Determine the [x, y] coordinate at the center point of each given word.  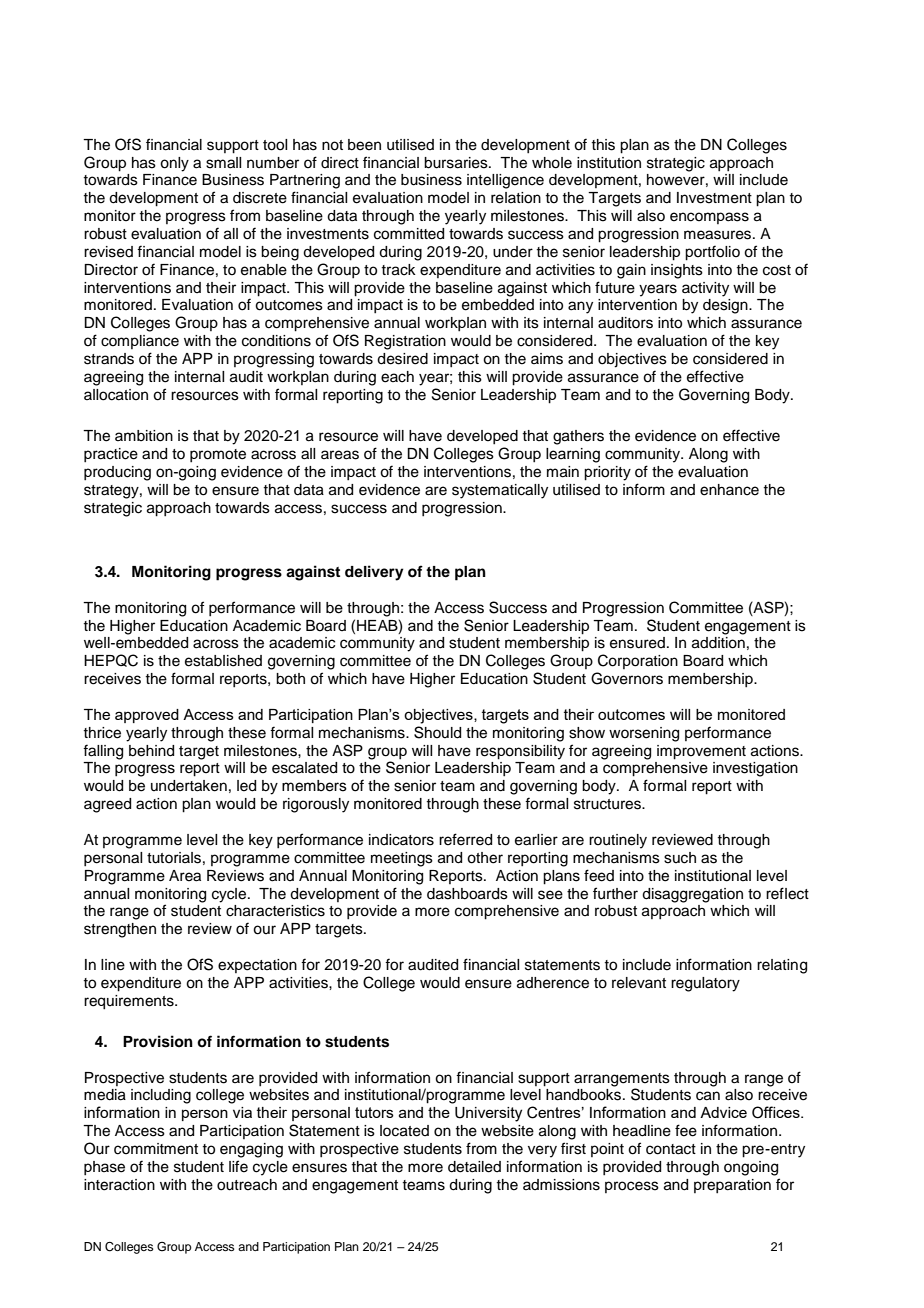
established [223, 661]
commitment [156, 1149]
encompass [709, 218]
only [174, 164]
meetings [402, 859]
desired [402, 359]
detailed [474, 1167]
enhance [729, 490]
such [680, 858]
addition [718, 643]
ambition [144, 436]
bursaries [457, 163]
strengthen [120, 930]
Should [437, 732]
